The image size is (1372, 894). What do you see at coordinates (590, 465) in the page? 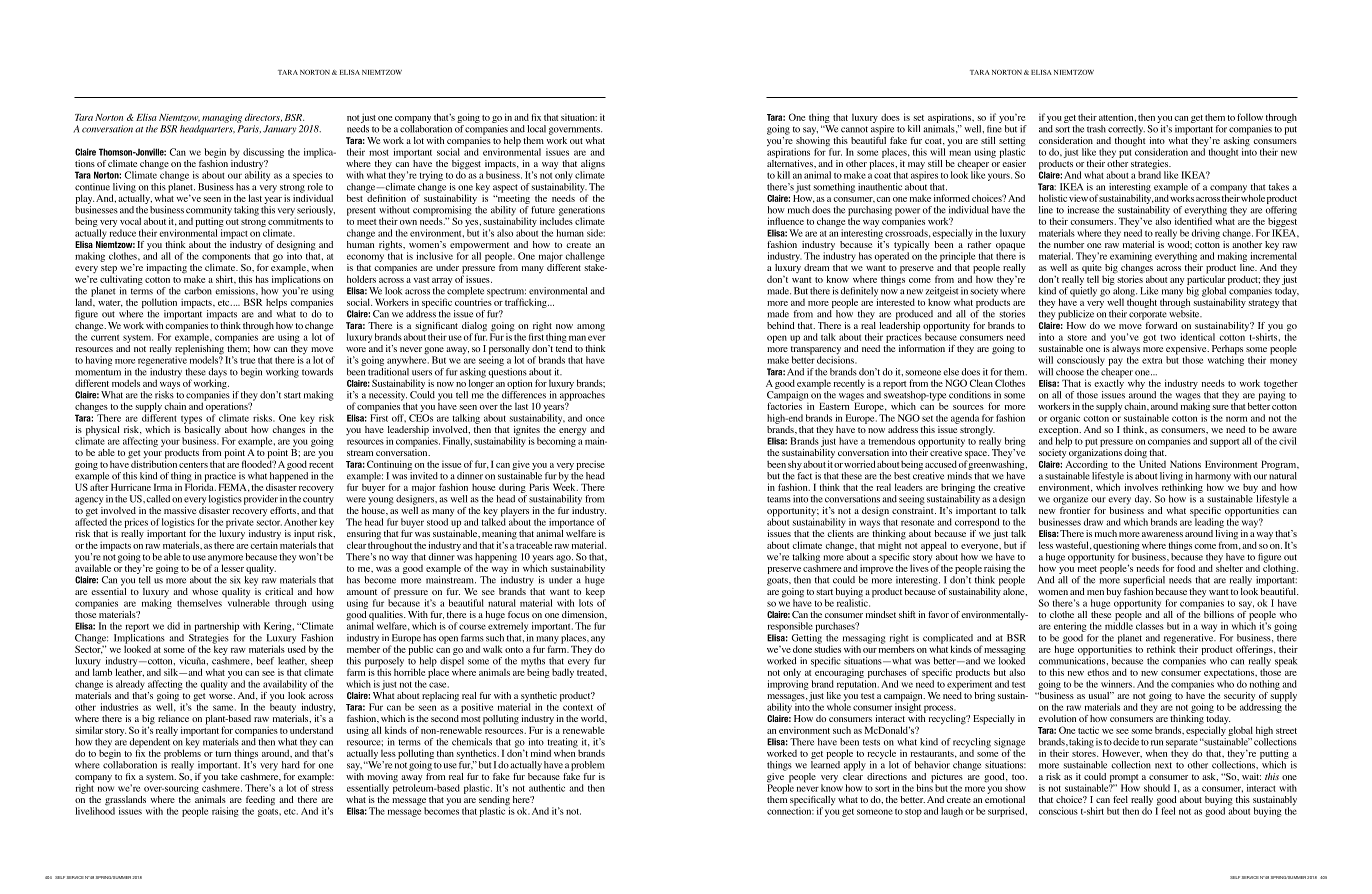
I see `precise` at bounding box center [590, 465].
